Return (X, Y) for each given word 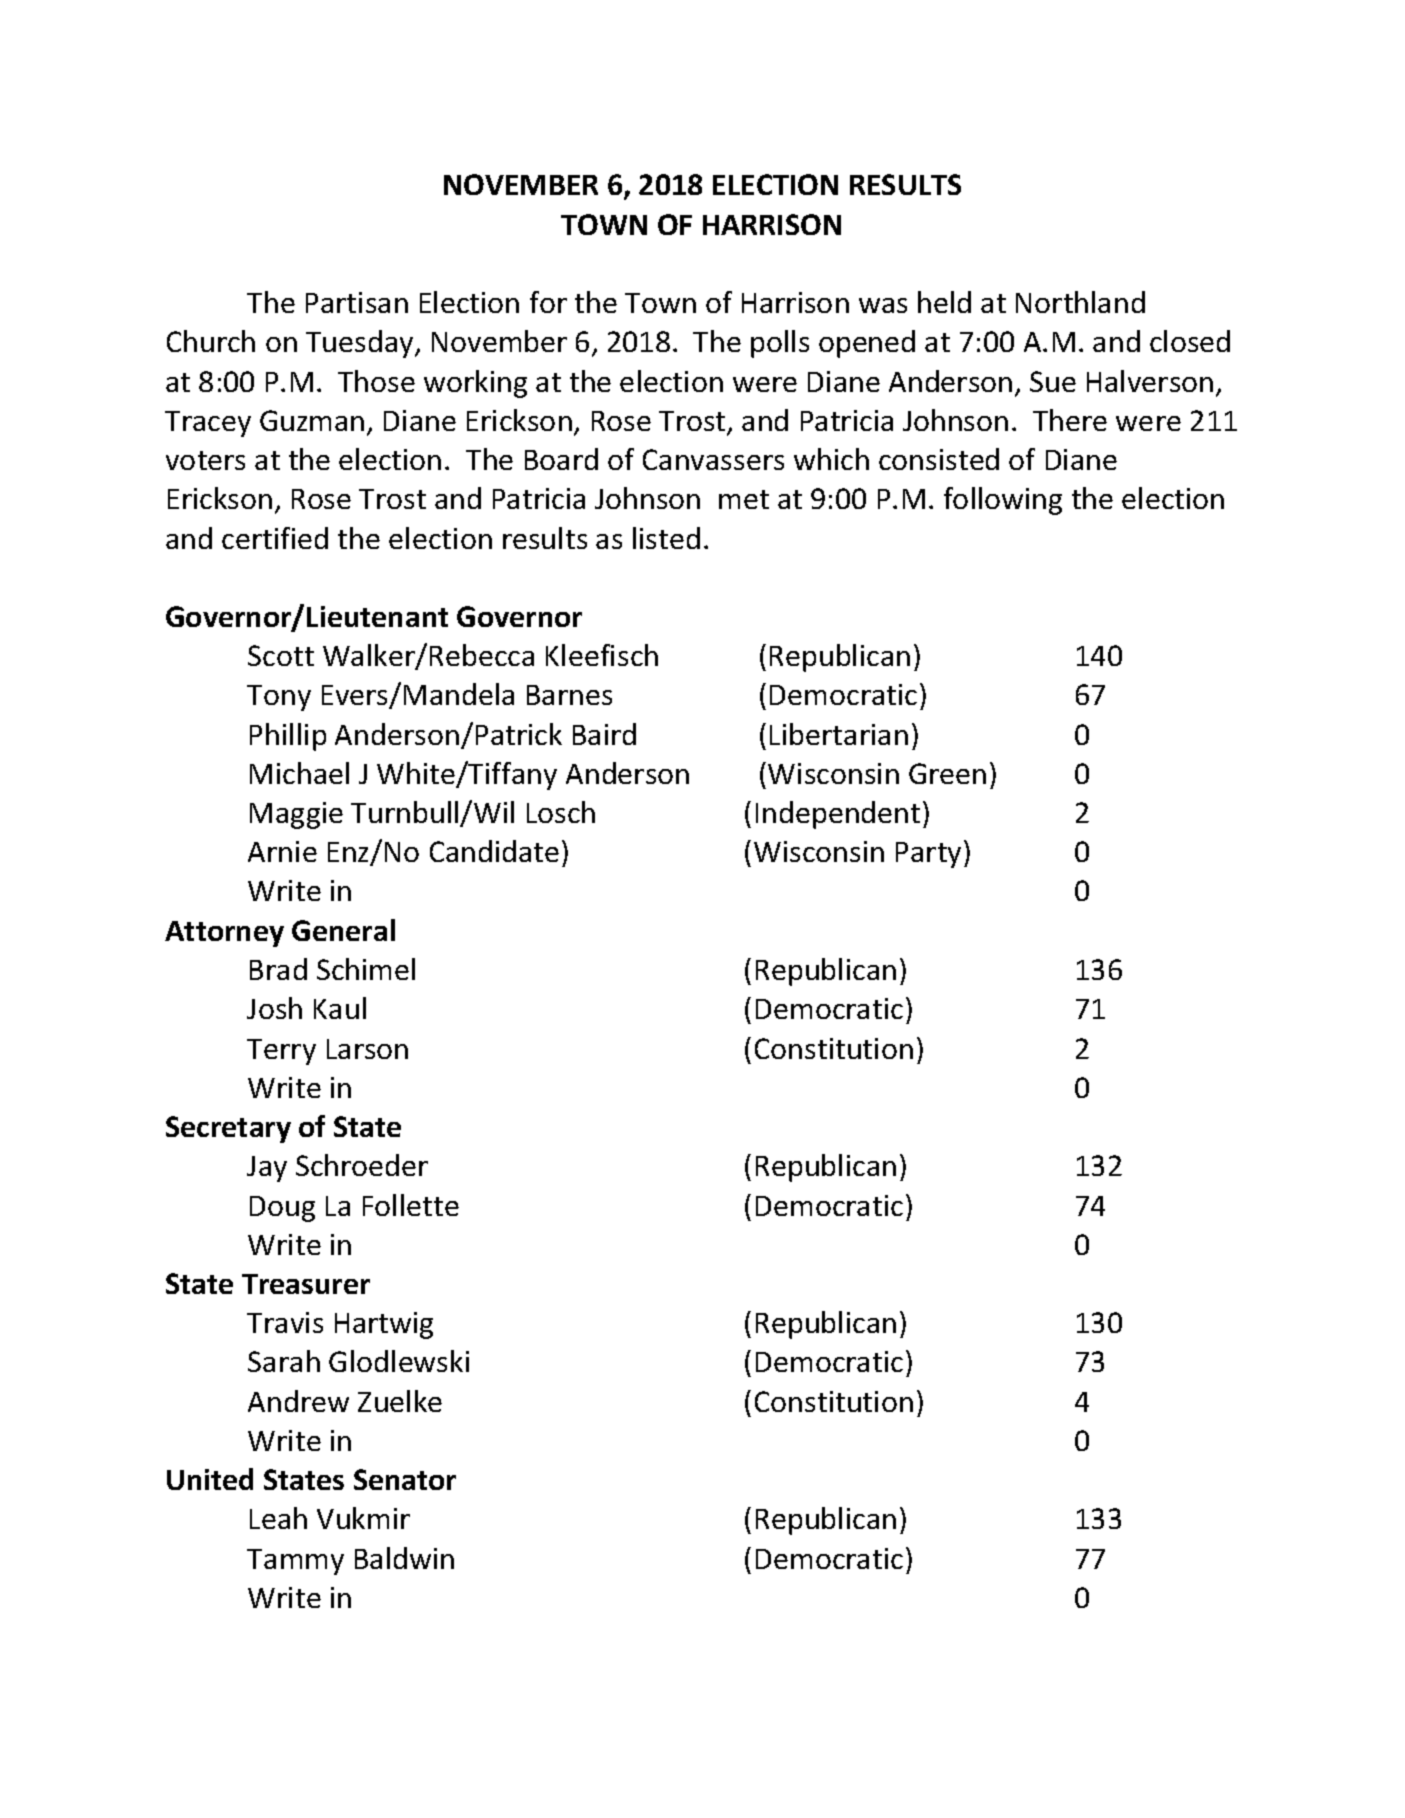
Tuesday (361, 344)
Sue (1053, 381)
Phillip (288, 737)
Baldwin (404, 1558)
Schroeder (362, 1165)
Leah (278, 1518)
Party (928, 855)
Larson (367, 1049)
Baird (604, 734)
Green (947, 773)
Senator (405, 1479)
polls (780, 344)
